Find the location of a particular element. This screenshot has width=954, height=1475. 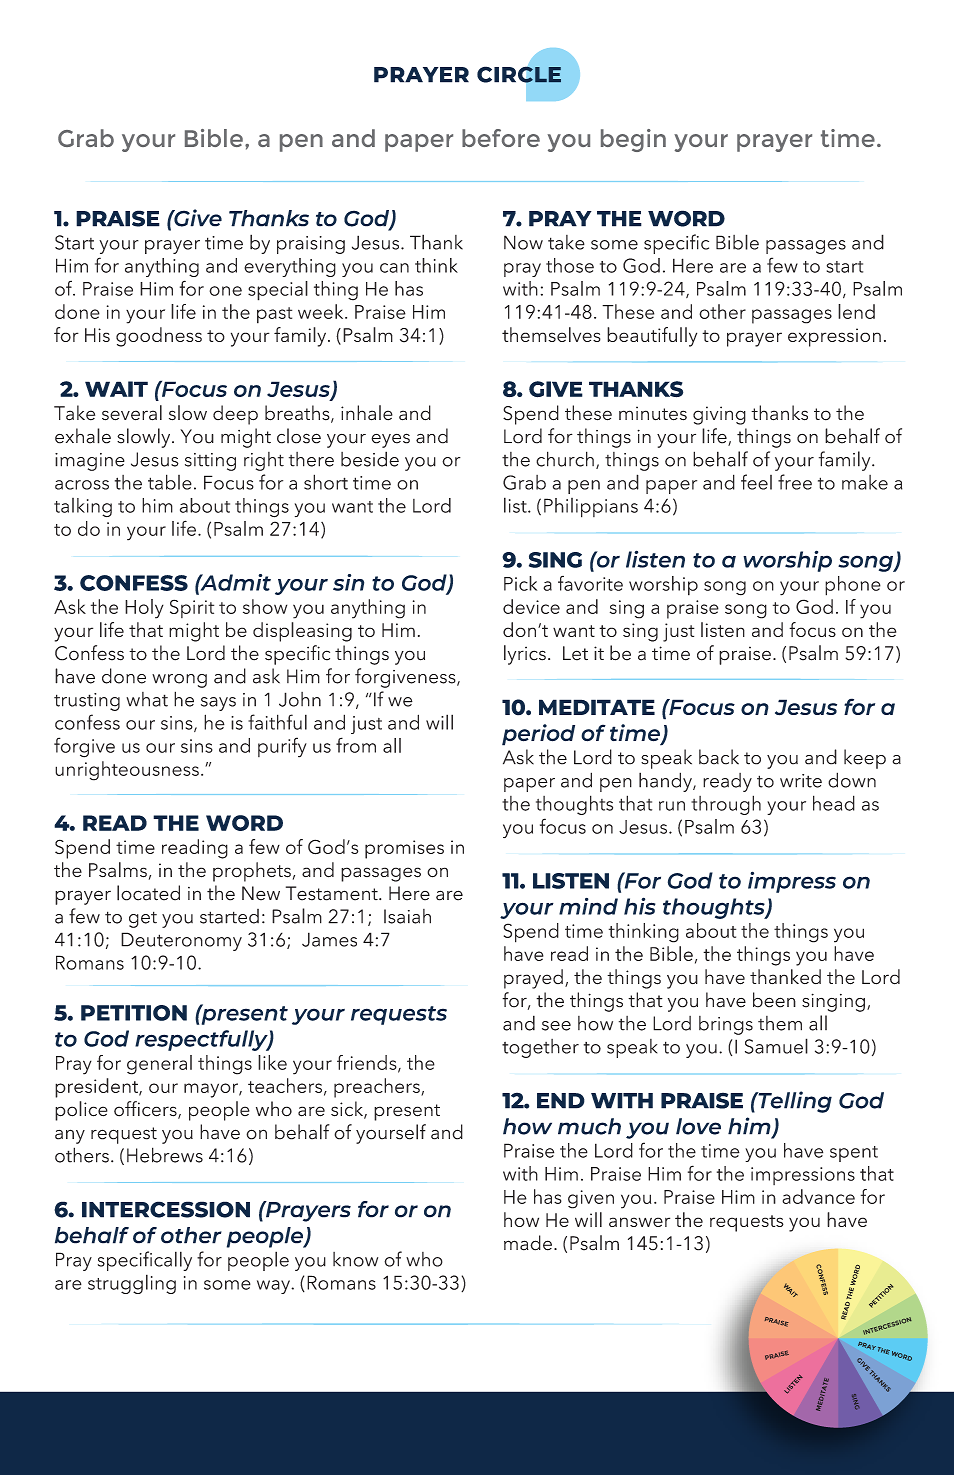

back is located at coordinates (719, 757).
